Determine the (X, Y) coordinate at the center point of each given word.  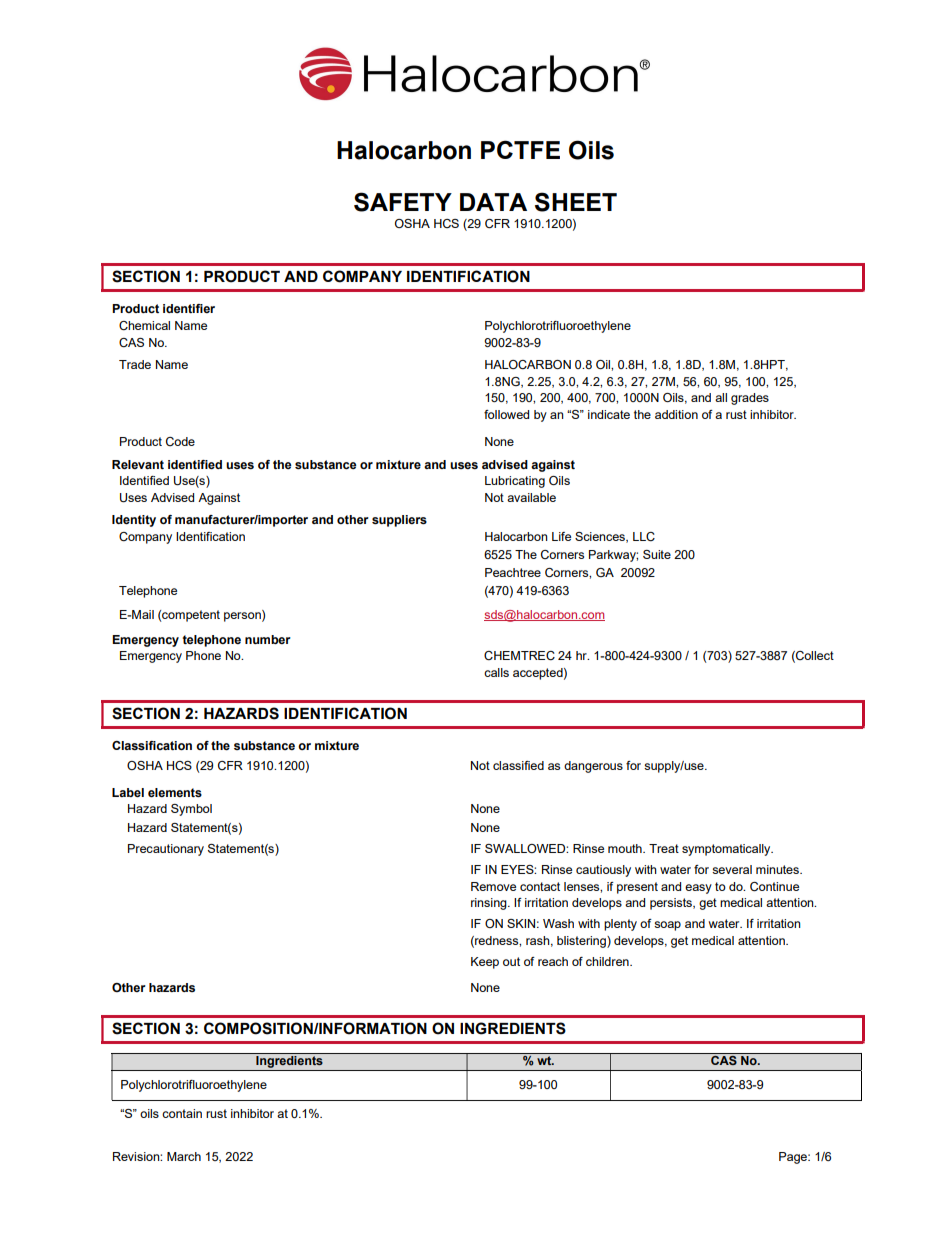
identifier (189, 308)
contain (182, 1113)
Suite (657, 554)
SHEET (576, 202)
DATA (493, 202)
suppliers (399, 521)
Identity (134, 521)
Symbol (191, 810)
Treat (664, 848)
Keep (485, 963)
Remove (493, 886)
